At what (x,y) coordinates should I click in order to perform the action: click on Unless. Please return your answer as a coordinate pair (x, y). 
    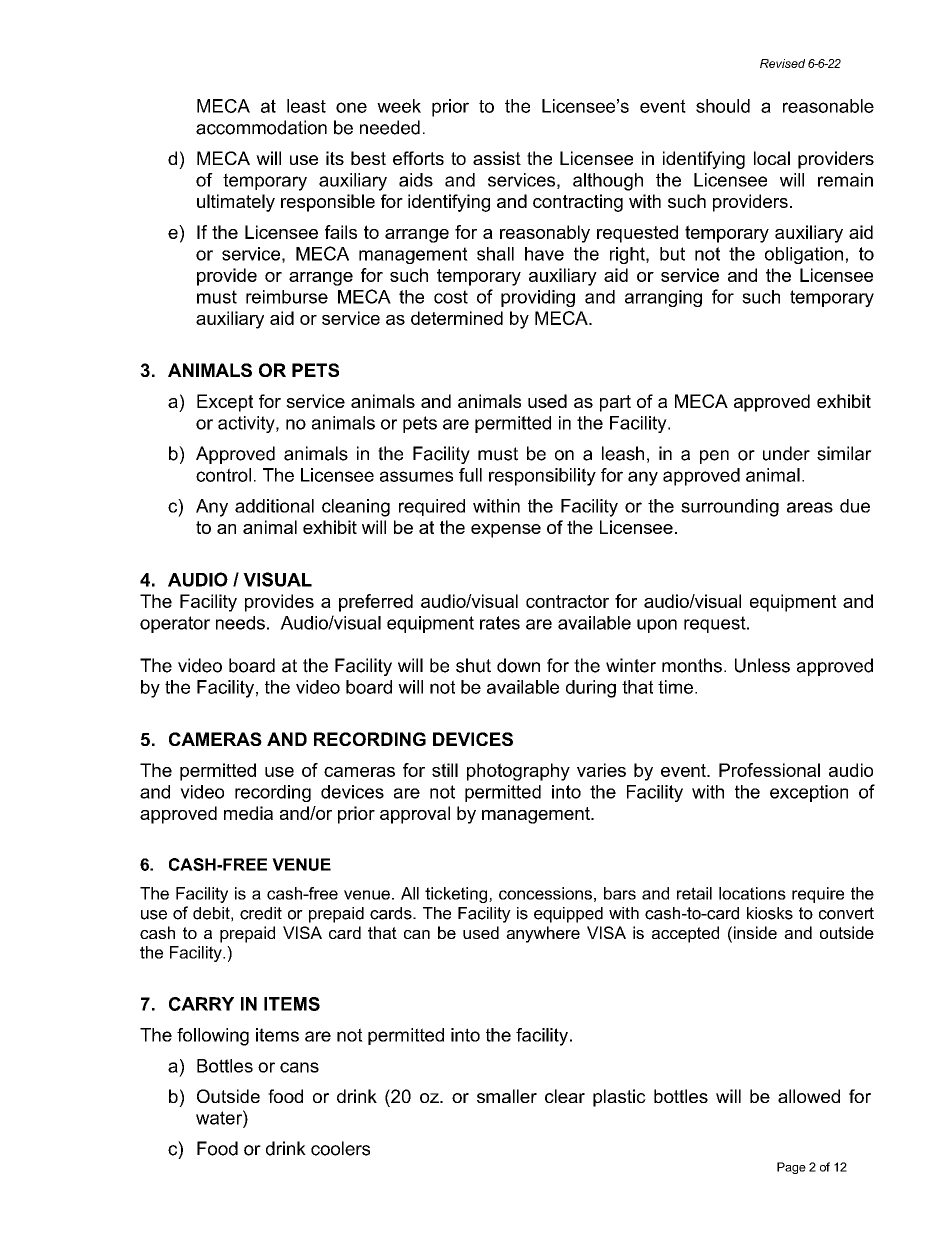
    Looking at the image, I should click on (762, 665).
